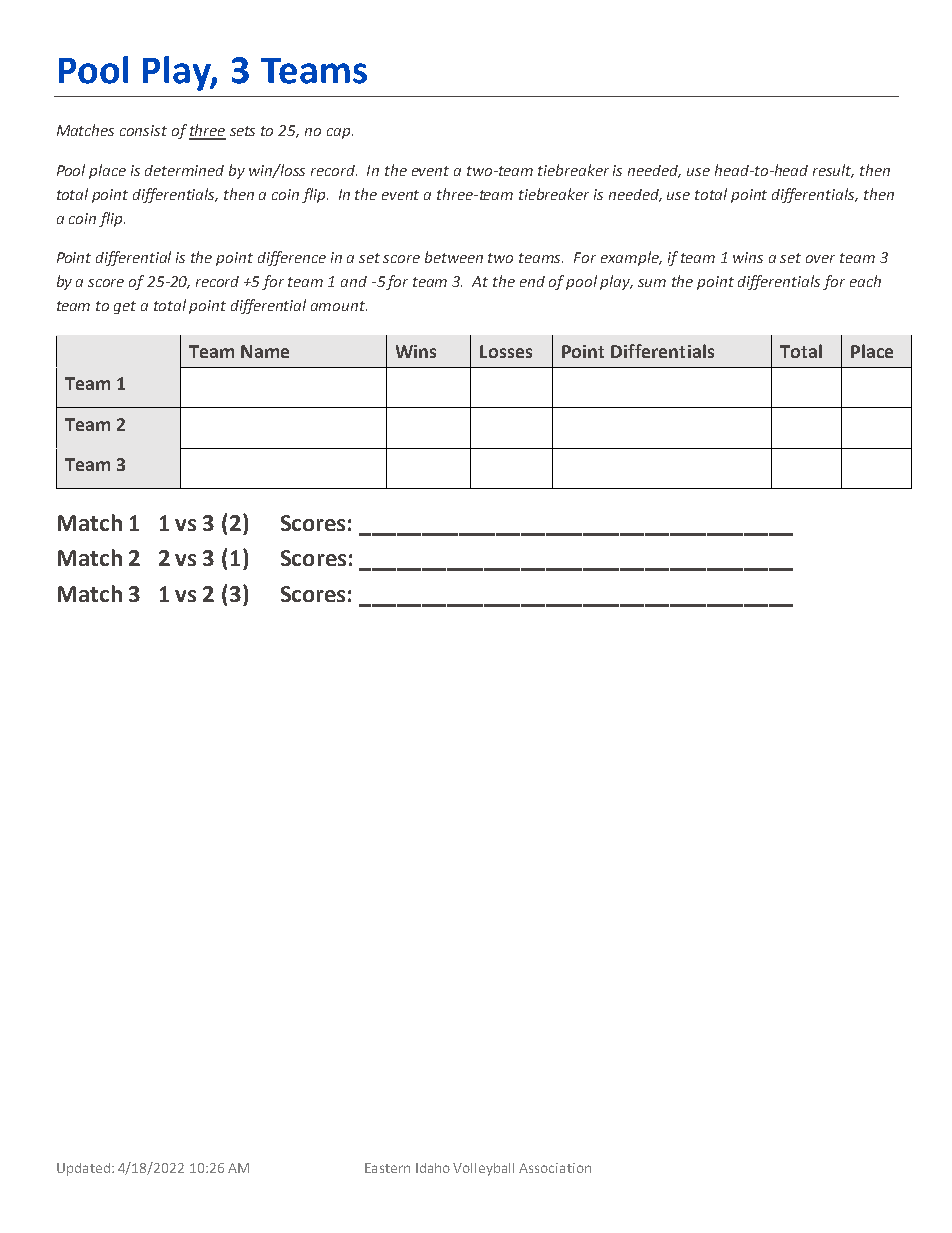  I want to click on Idaho, so click(433, 1168).
